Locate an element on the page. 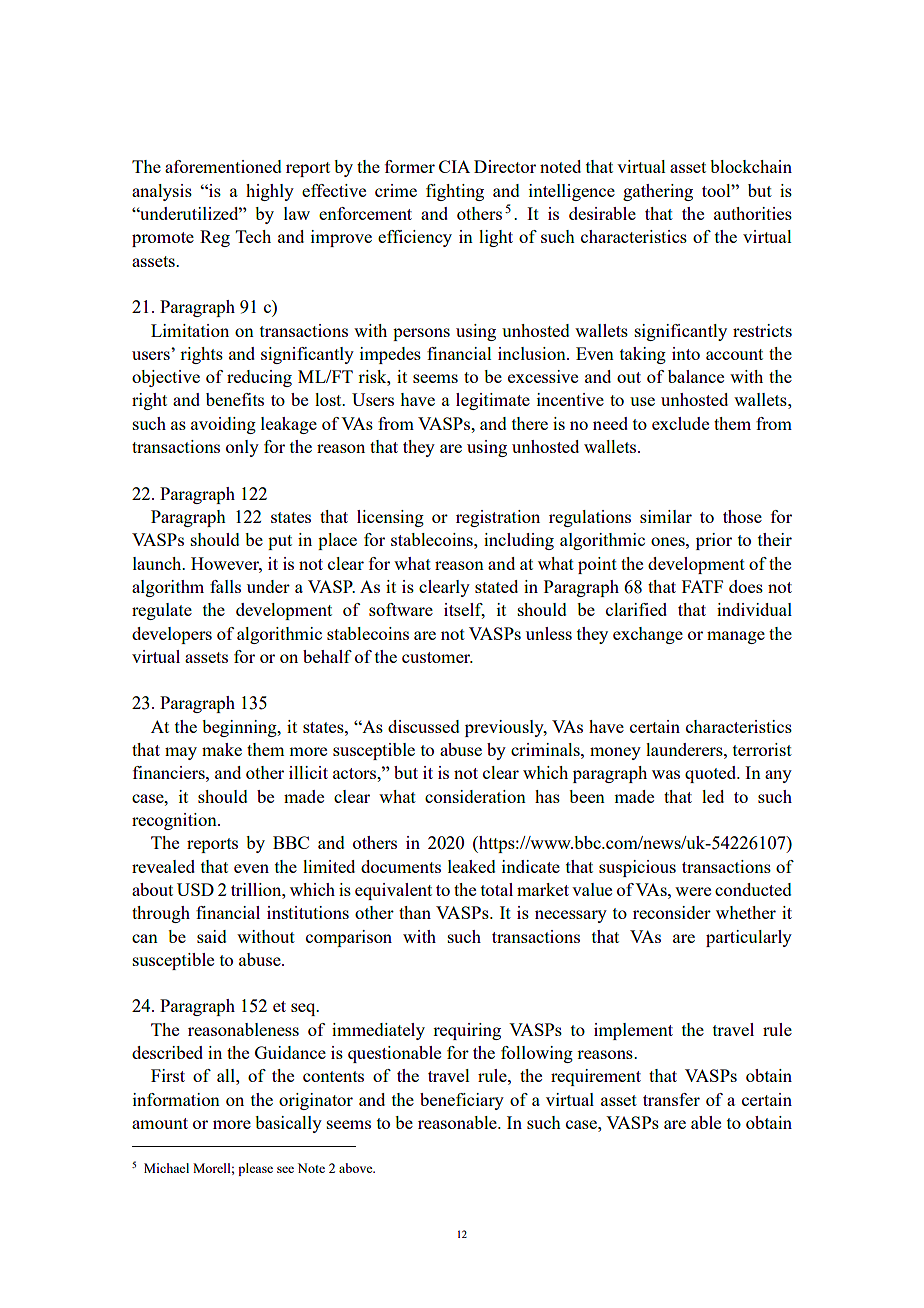 Image resolution: width=924 pixels, height=1308 pixels. gathering is located at coordinates (658, 192).
